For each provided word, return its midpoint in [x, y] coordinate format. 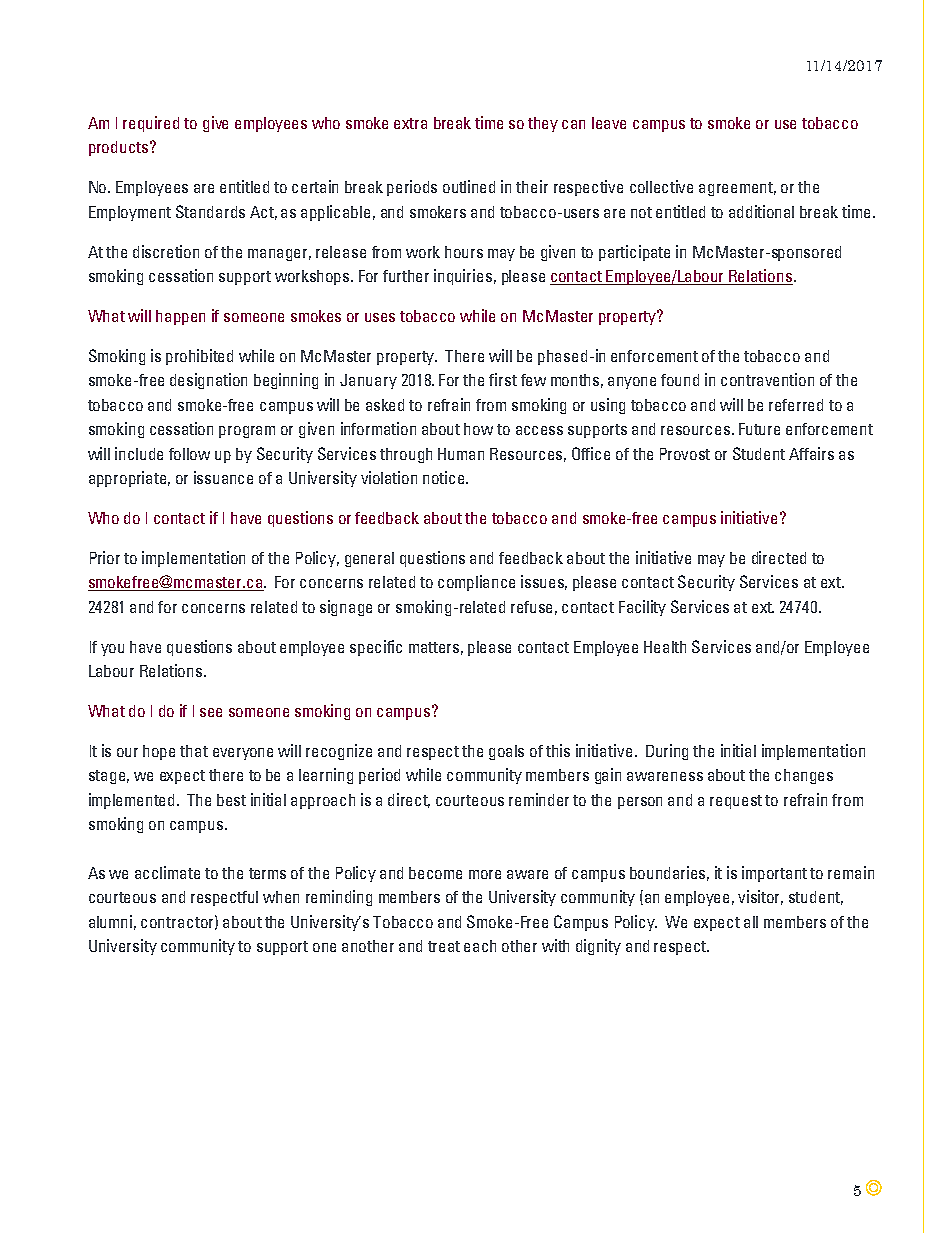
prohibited [199, 357]
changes [804, 776]
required [151, 124]
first [503, 379]
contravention [767, 379]
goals [506, 752]
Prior [105, 557]
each [480, 946]
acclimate [167, 872]
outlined [469, 186]
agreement [737, 189]
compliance [476, 583]
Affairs [811, 453]
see [211, 712]
